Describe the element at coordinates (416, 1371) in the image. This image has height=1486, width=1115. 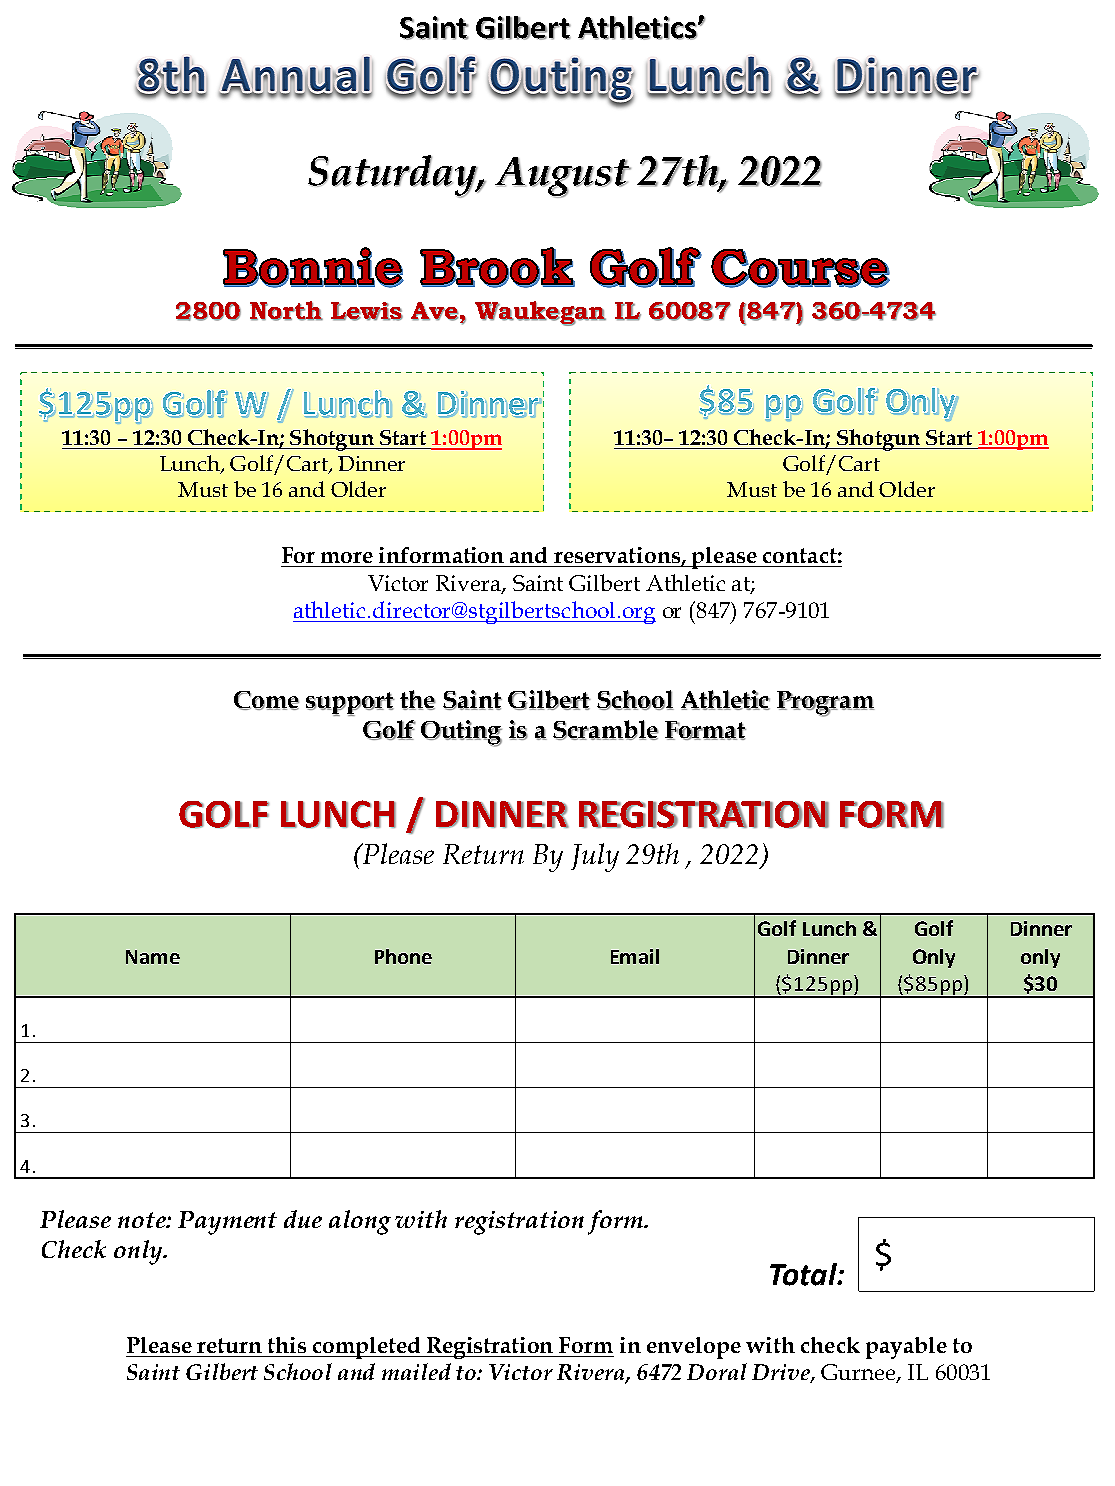
I see `mailed` at that location.
